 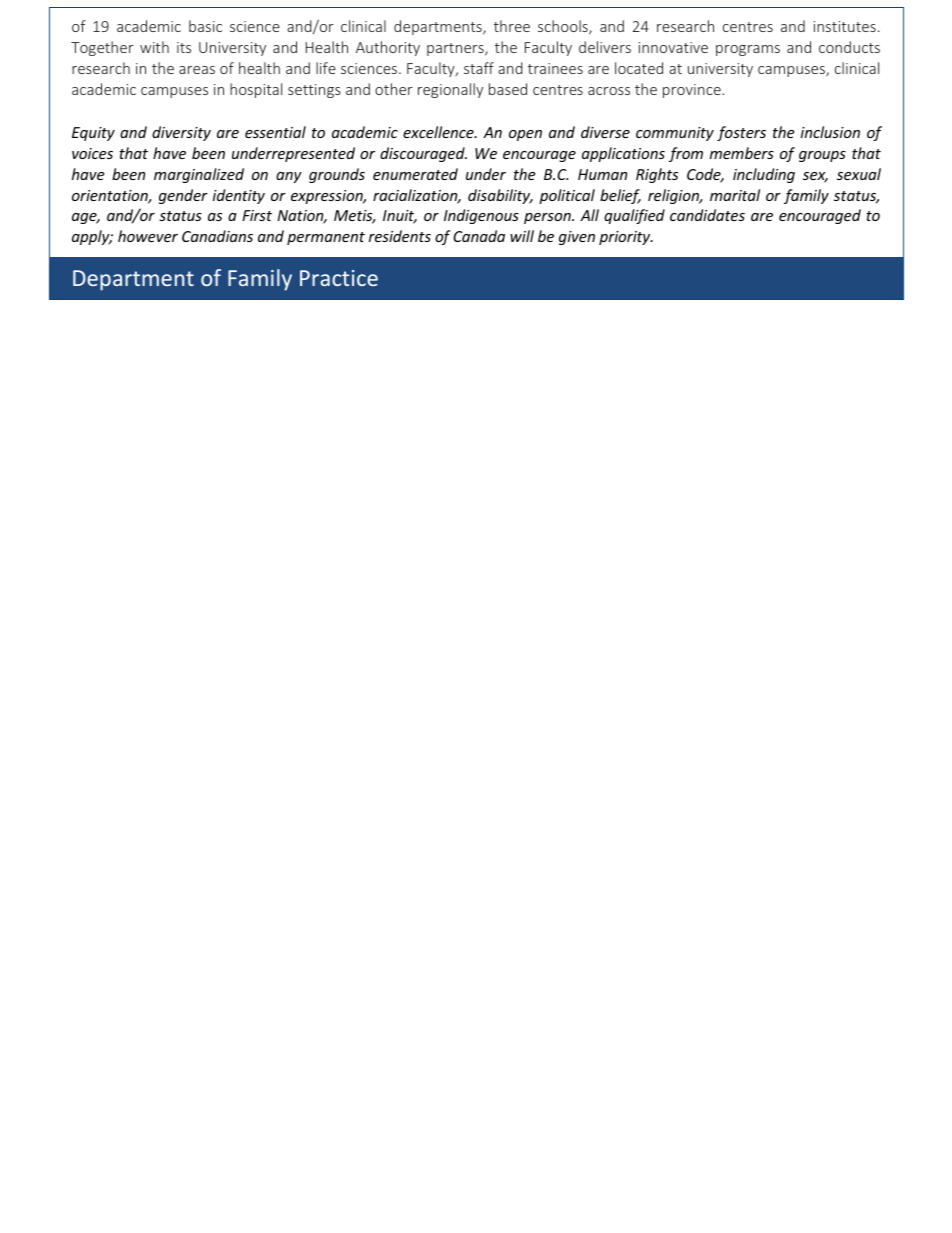 I want to click on voices, so click(x=92, y=153).
